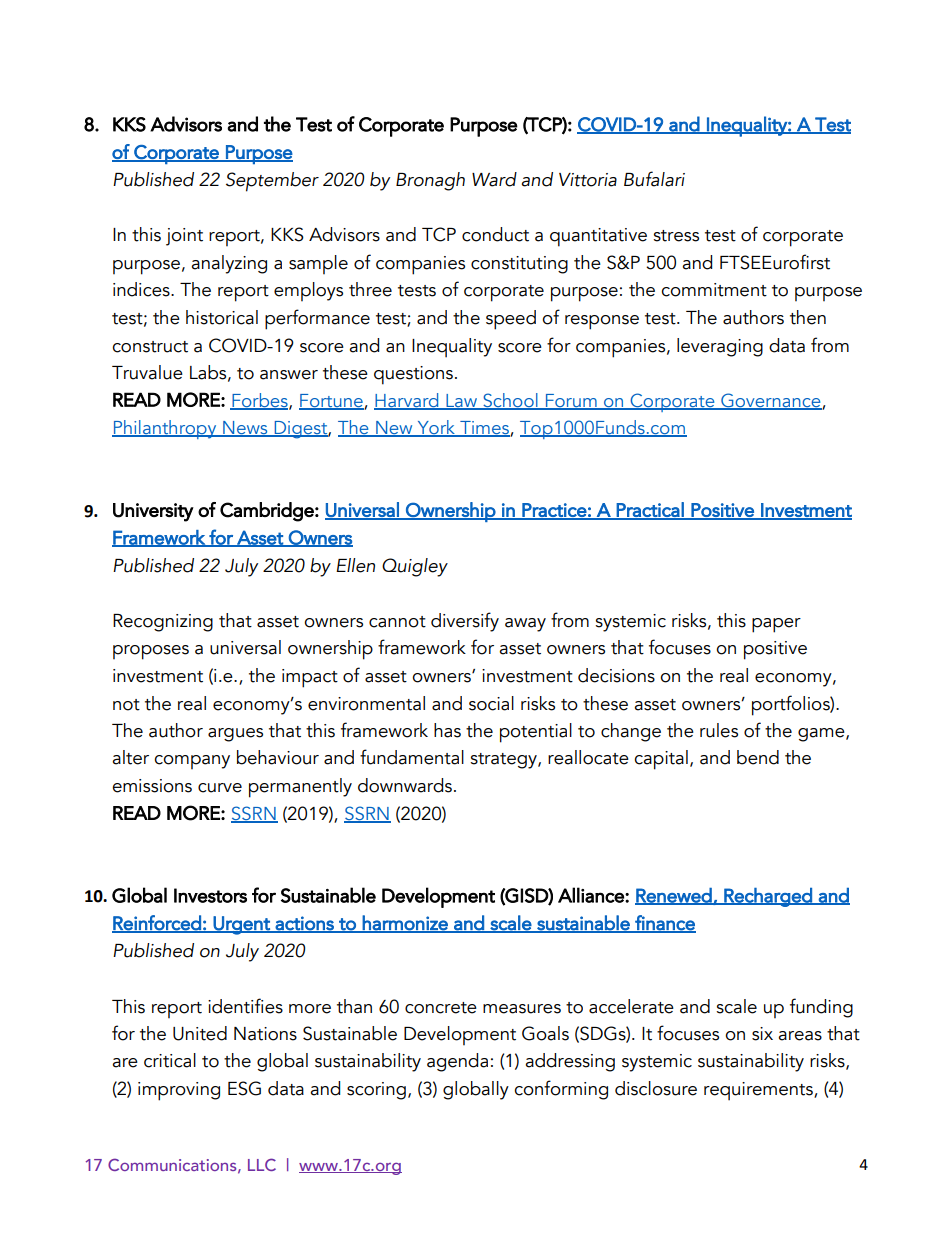 The height and width of the document is (1233, 952). Describe the element at coordinates (192, 762) in the document. I see `company` at that location.
